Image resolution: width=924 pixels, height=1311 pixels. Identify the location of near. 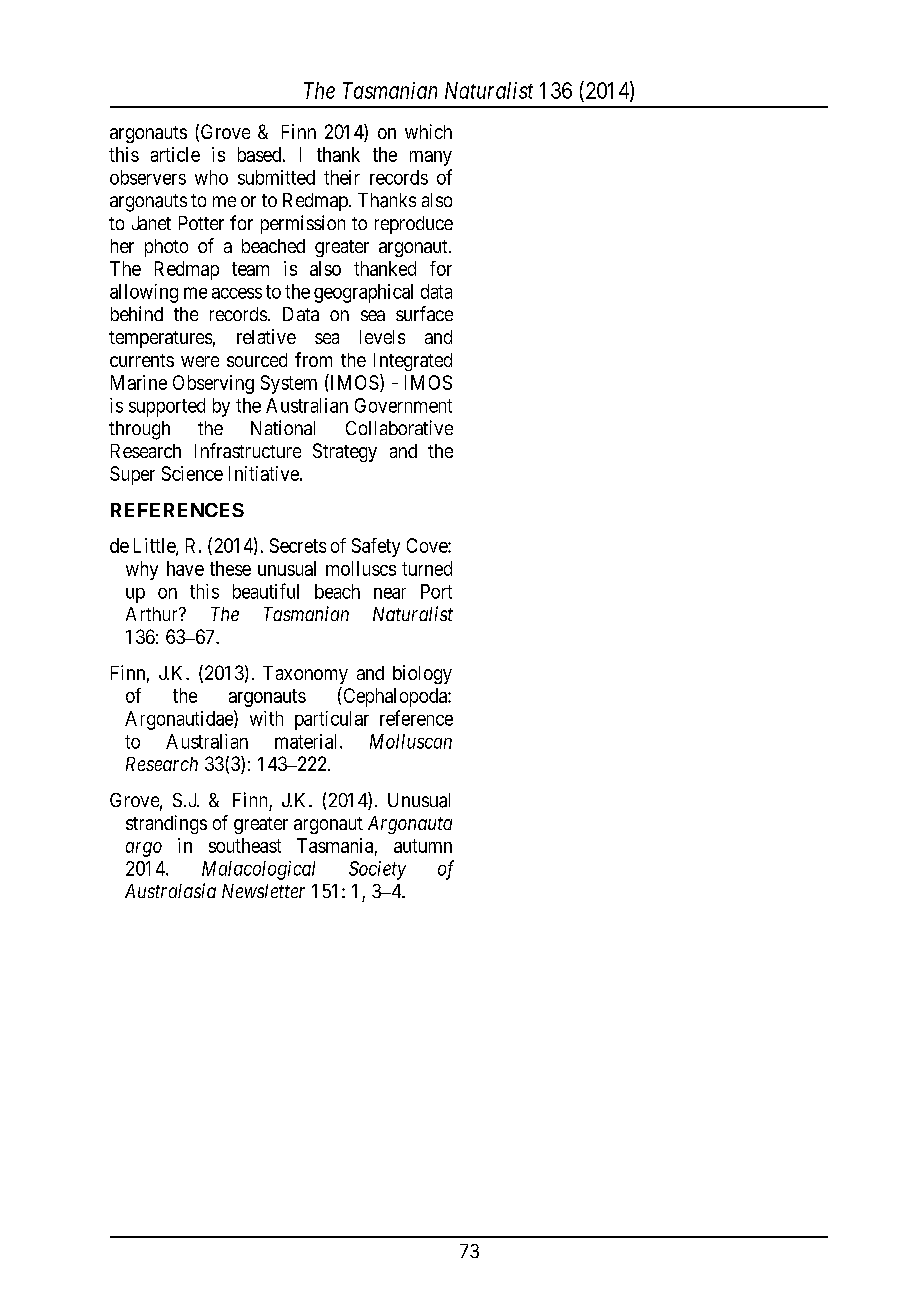
(390, 593).
